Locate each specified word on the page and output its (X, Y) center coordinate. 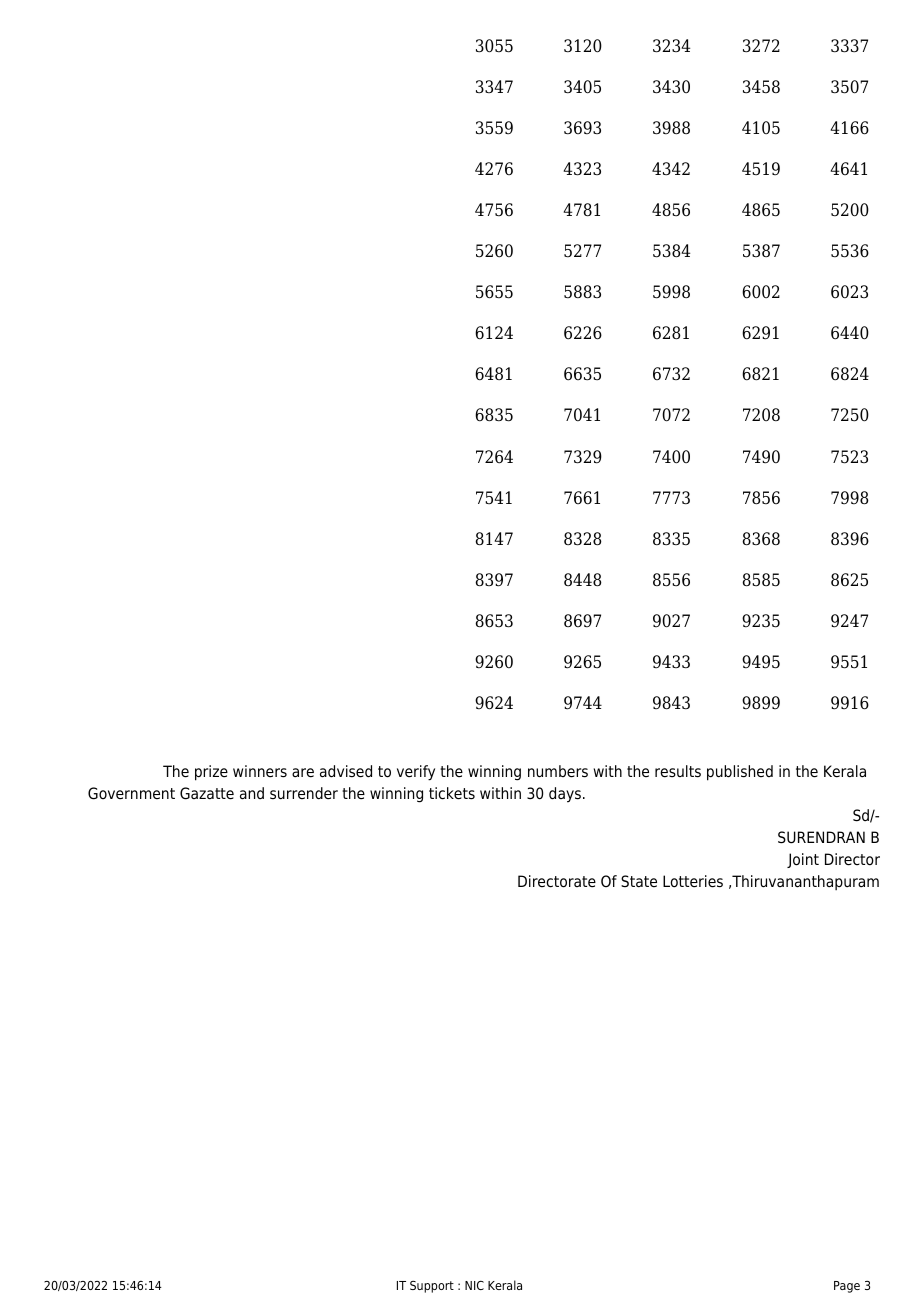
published (740, 773)
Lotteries (693, 881)
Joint (803, 860)
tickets (452, 793)
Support (432, 1287)
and (252, 793)
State (639, 881)
